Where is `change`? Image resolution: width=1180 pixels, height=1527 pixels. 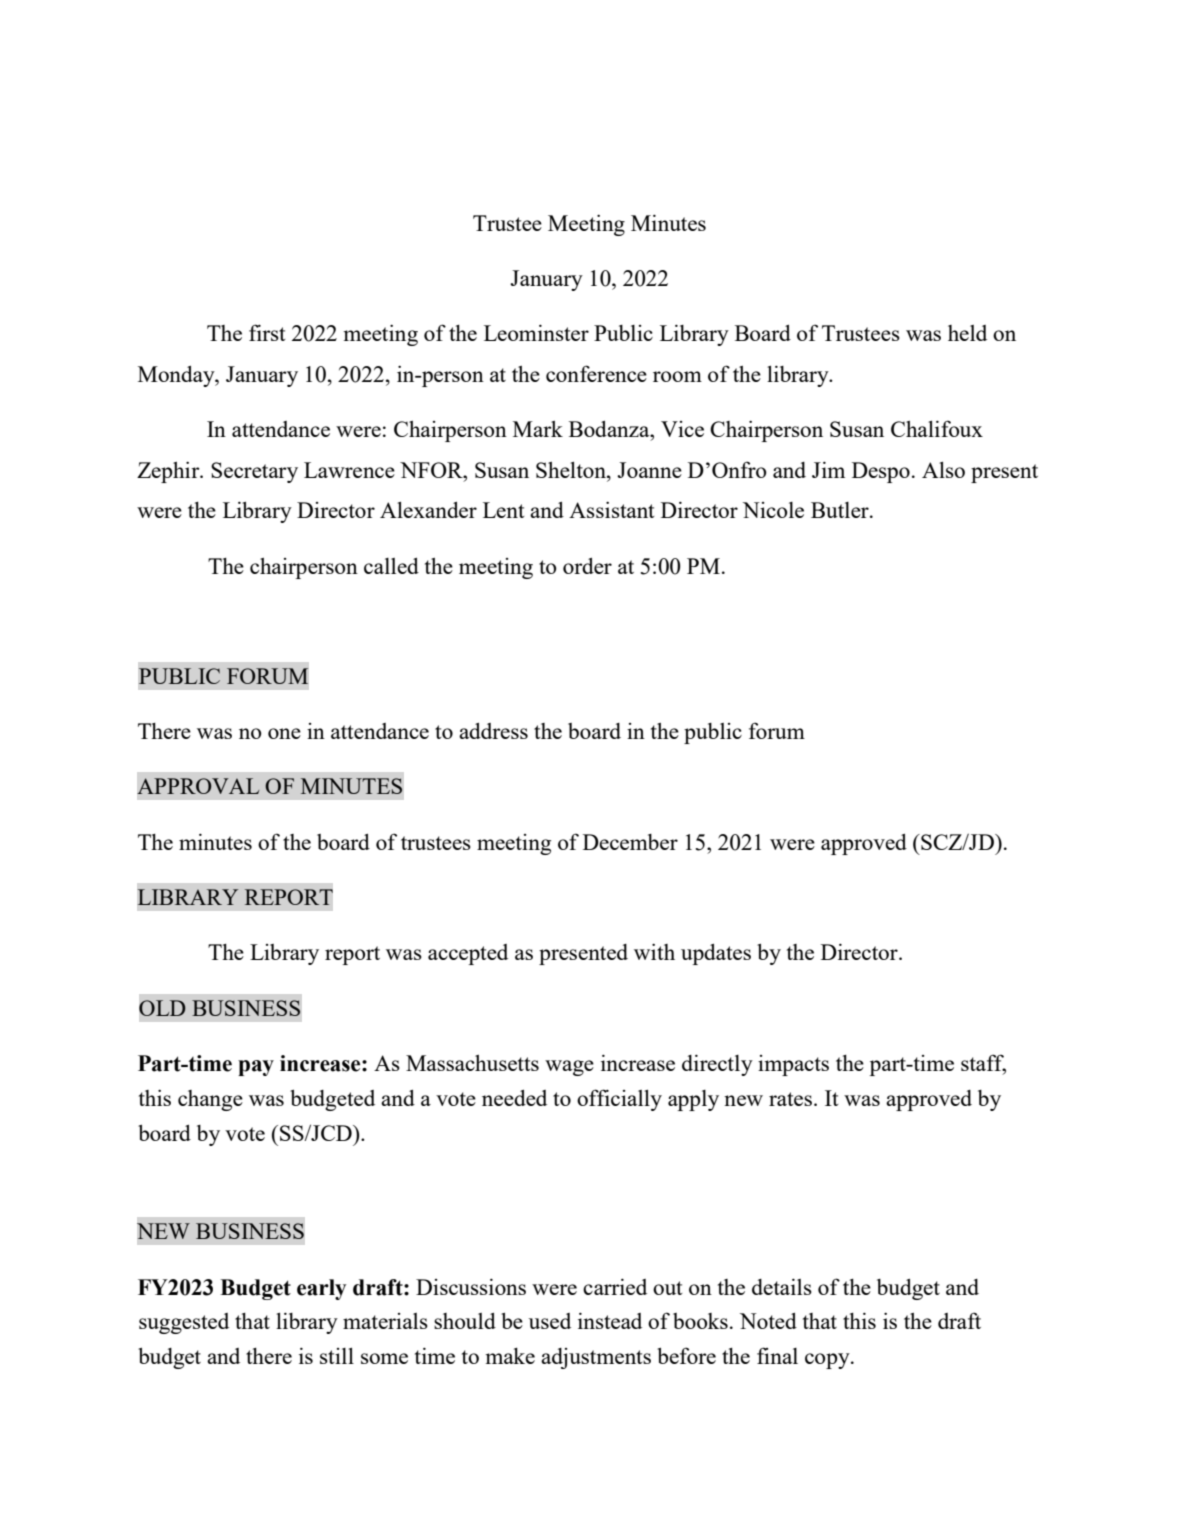 change is located at coordinates (210, 1100).
